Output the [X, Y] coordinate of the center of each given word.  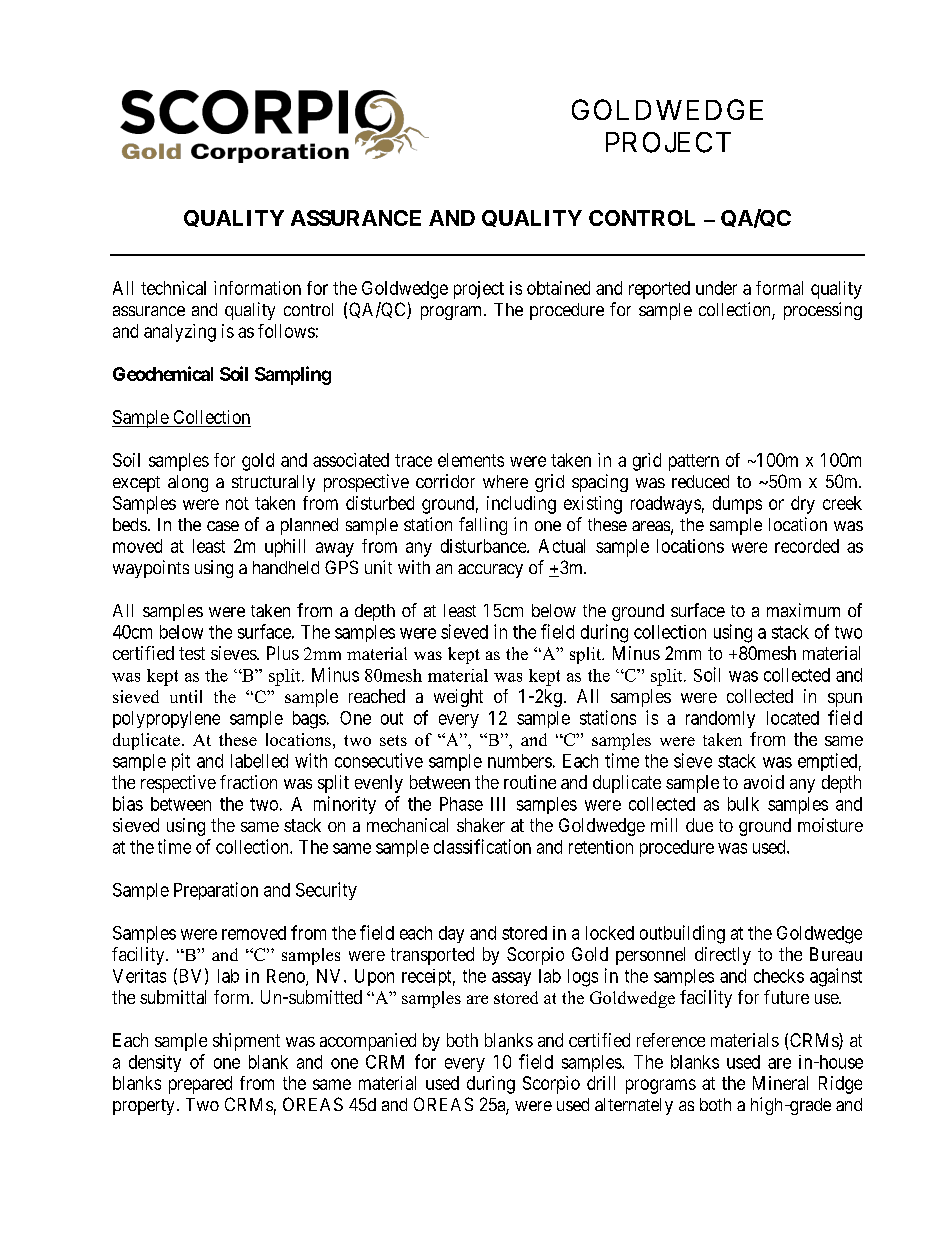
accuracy [490, 571]
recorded [807, 546]
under [716, 288]
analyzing [180, 333]
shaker [481, 825]
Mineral [780, 1083]
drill [601, 1083]
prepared [200, 1085]
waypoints [151, 569]
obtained [558, 288]
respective [178, 784]
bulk [743, 804]
